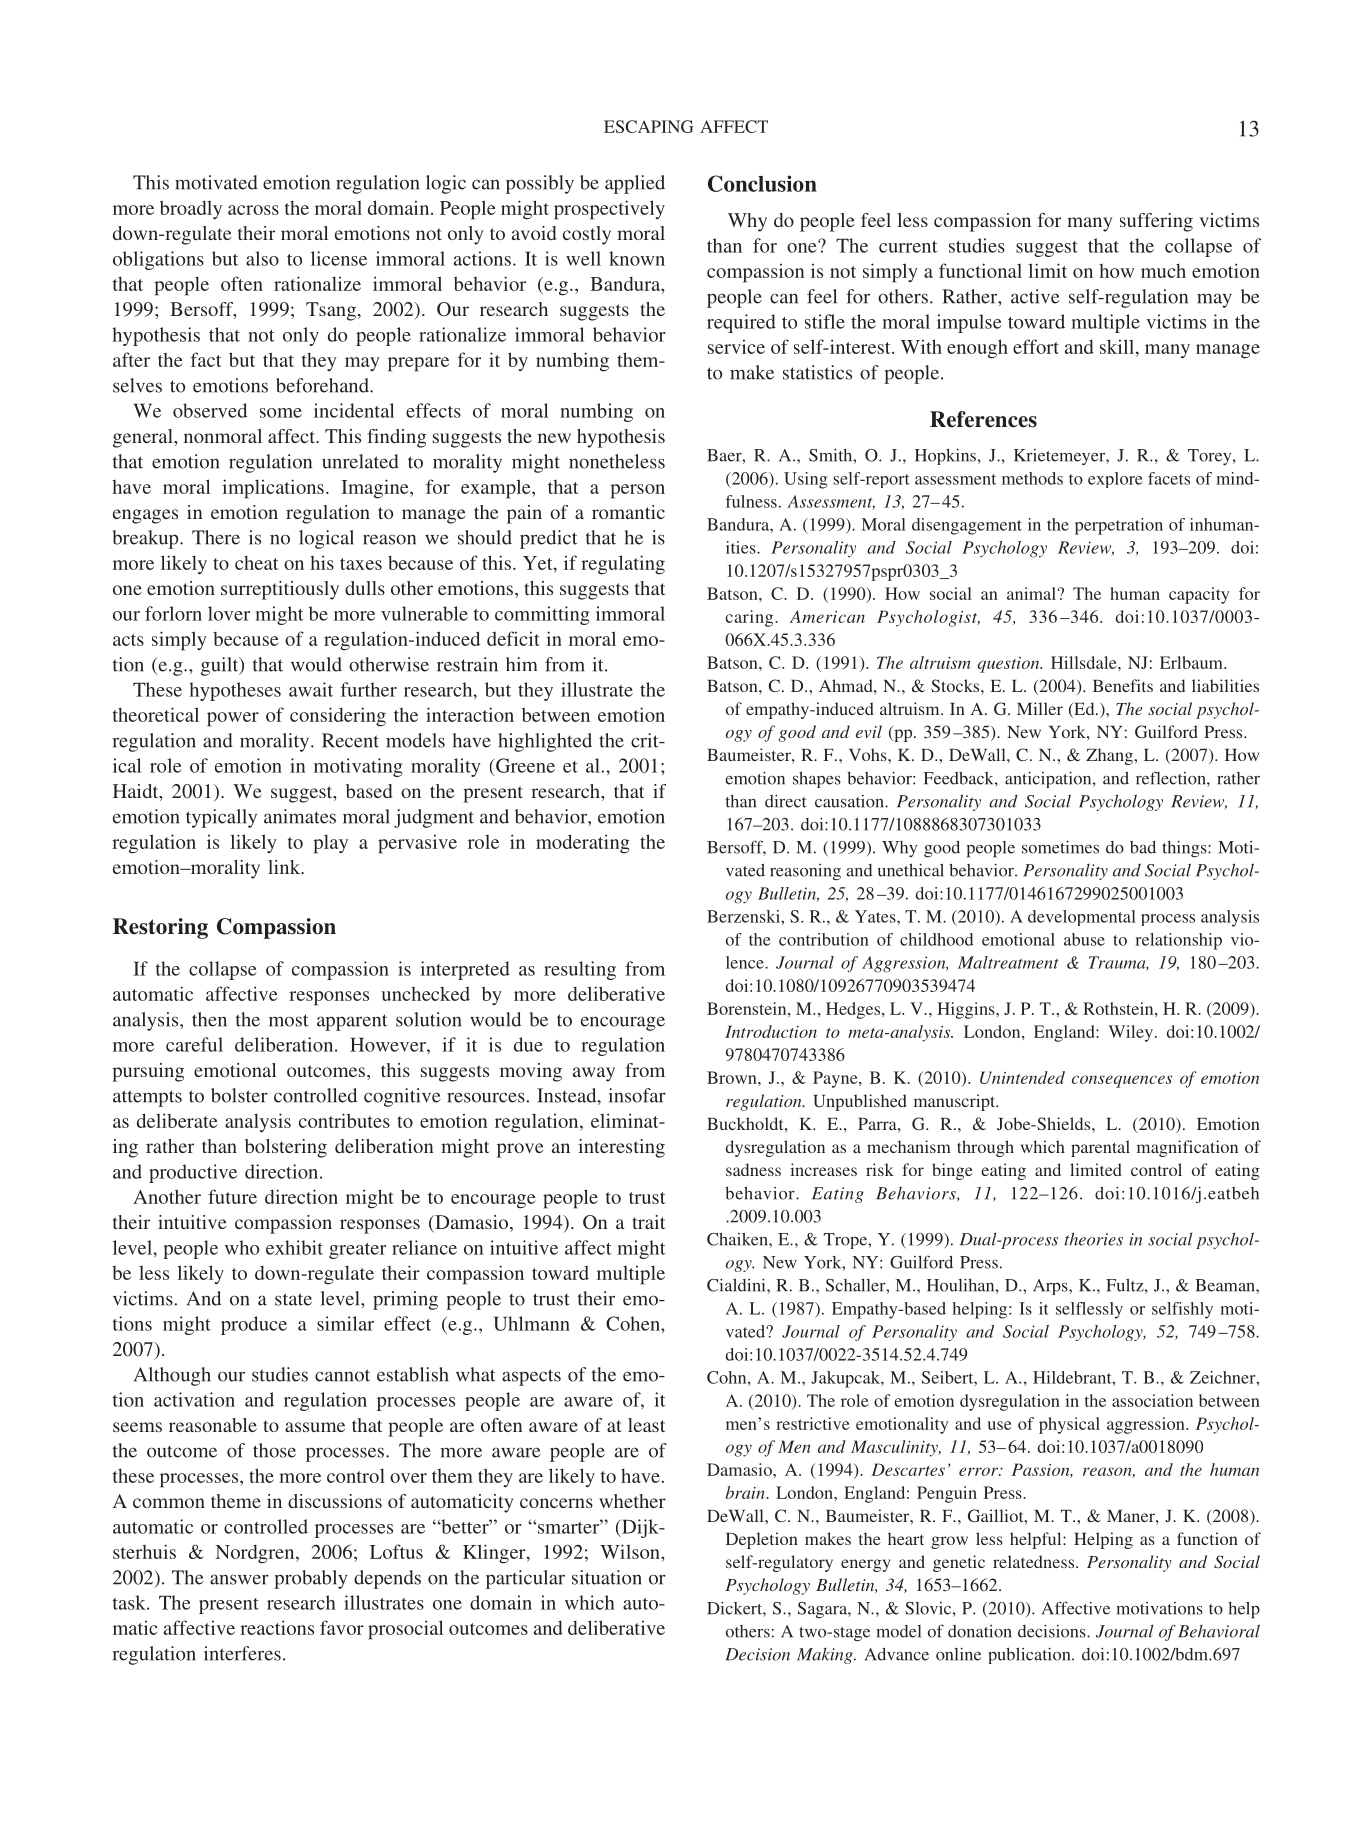 The image size is (1369, 1826). I want to click on moderating, so click(583, 844).
